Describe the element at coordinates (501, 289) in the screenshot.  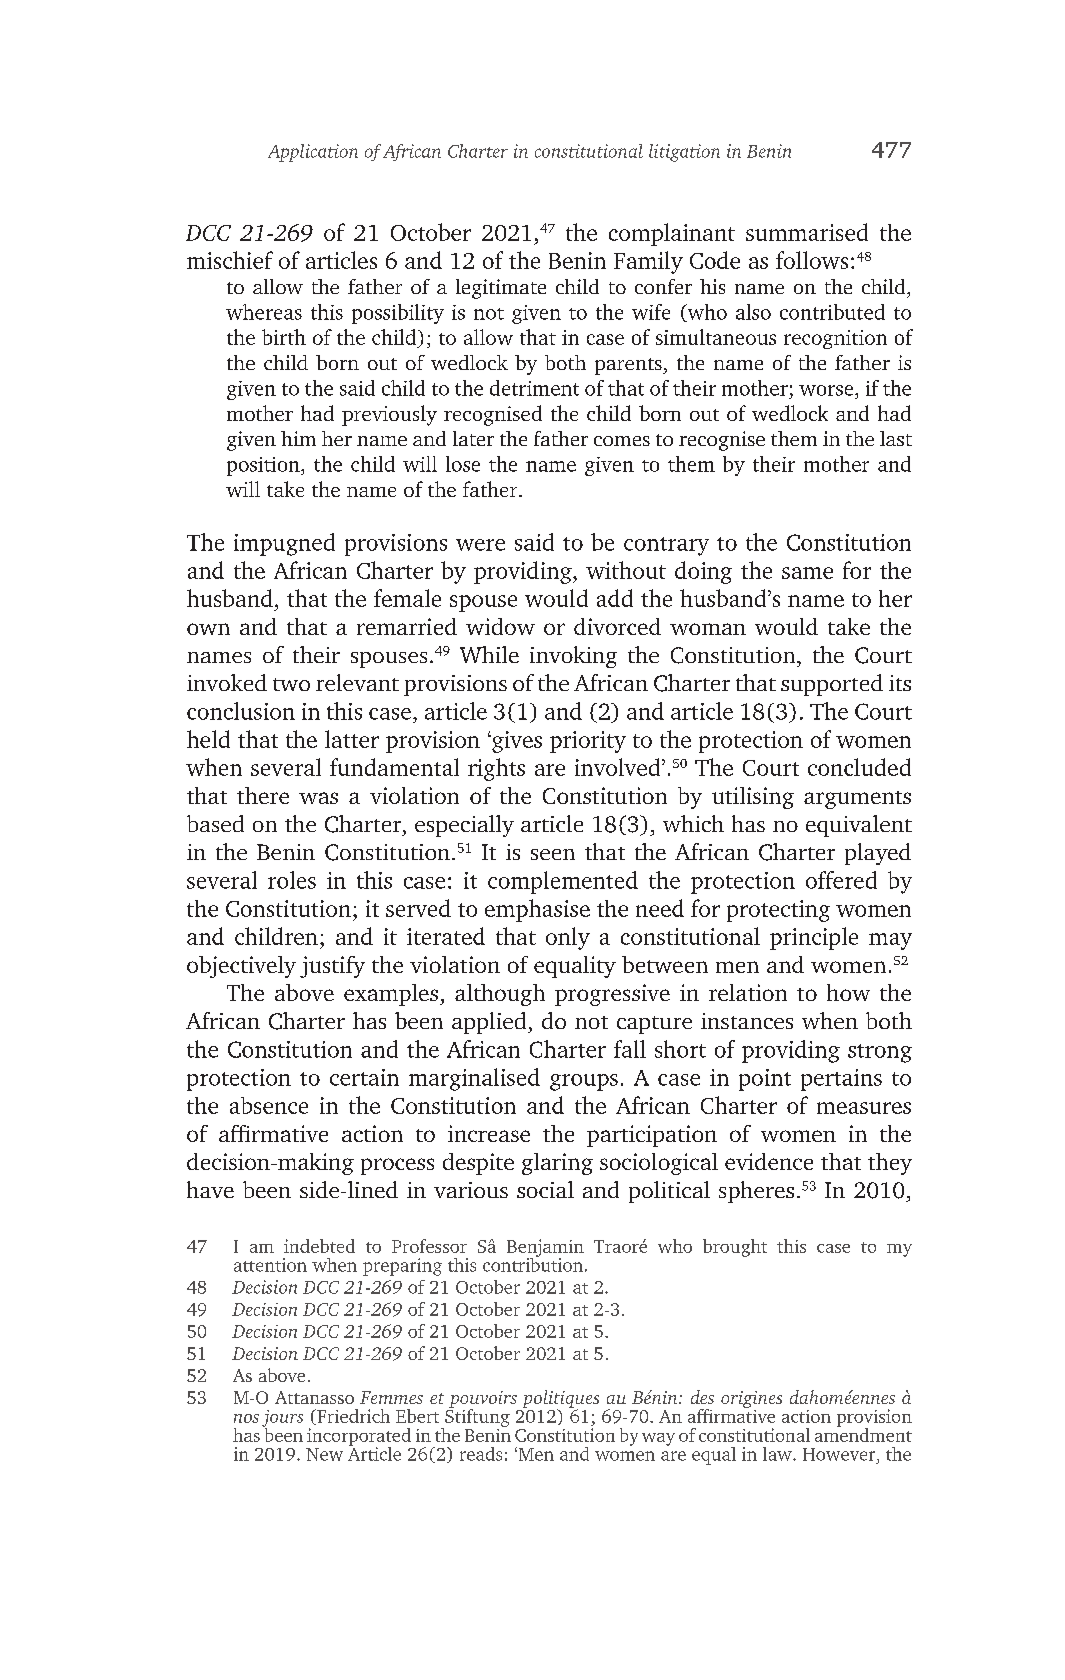
I see `legitimate` at that location.
